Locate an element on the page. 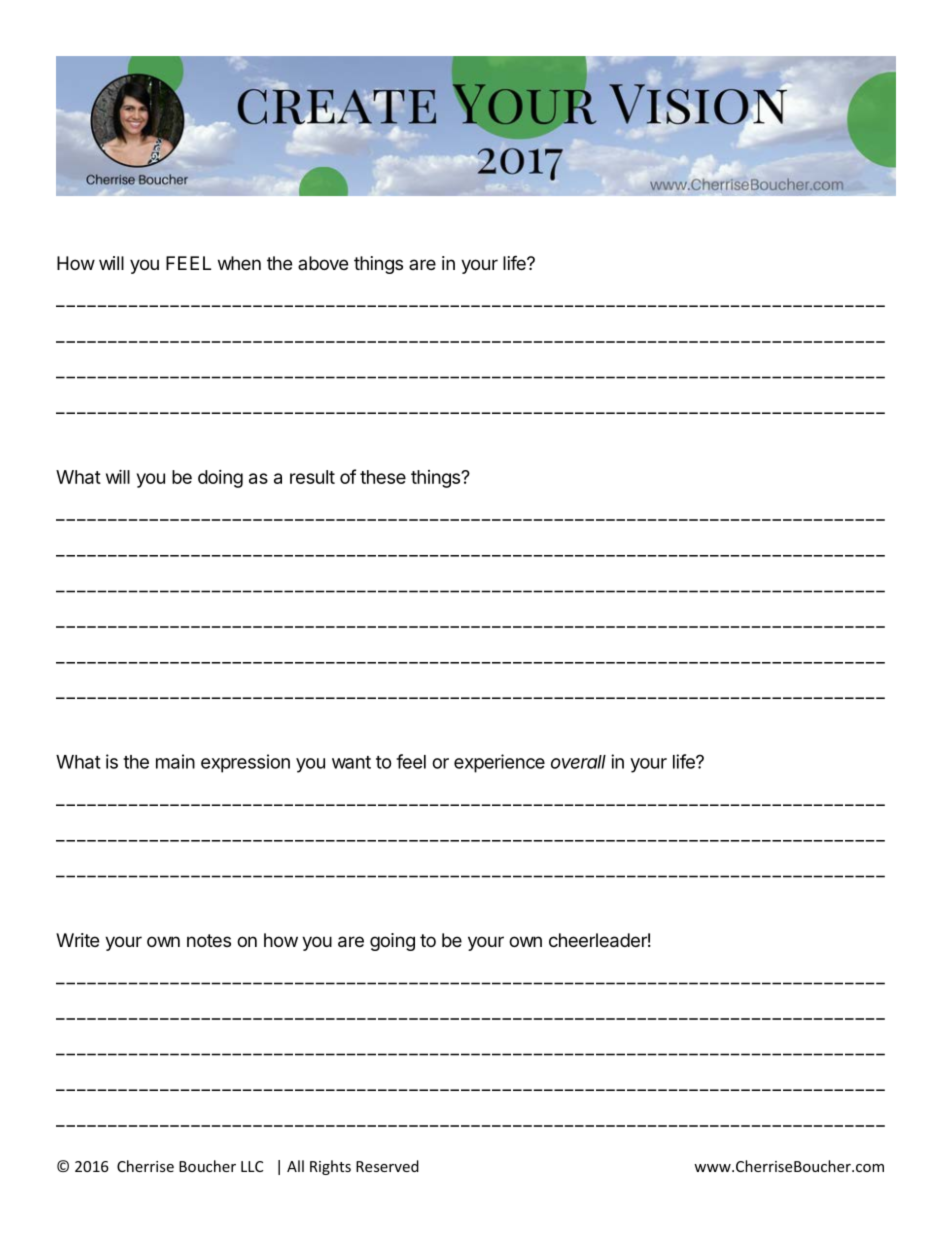  Rights is located at coordinates (330, 1167).
